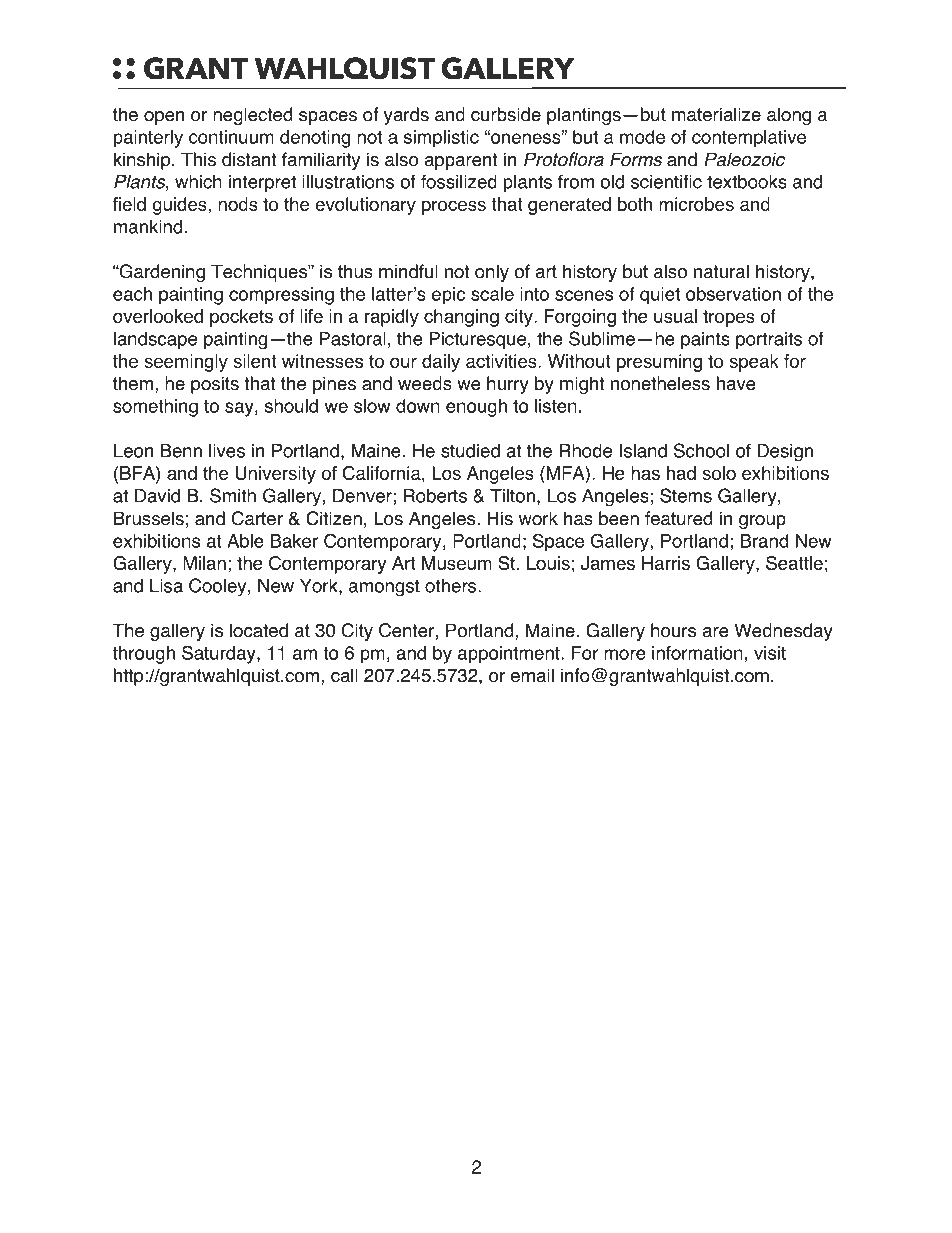 This image has width=952, height=1233. Describe the element at coordinates (454, 207) in the image. I see `process` at that location.
